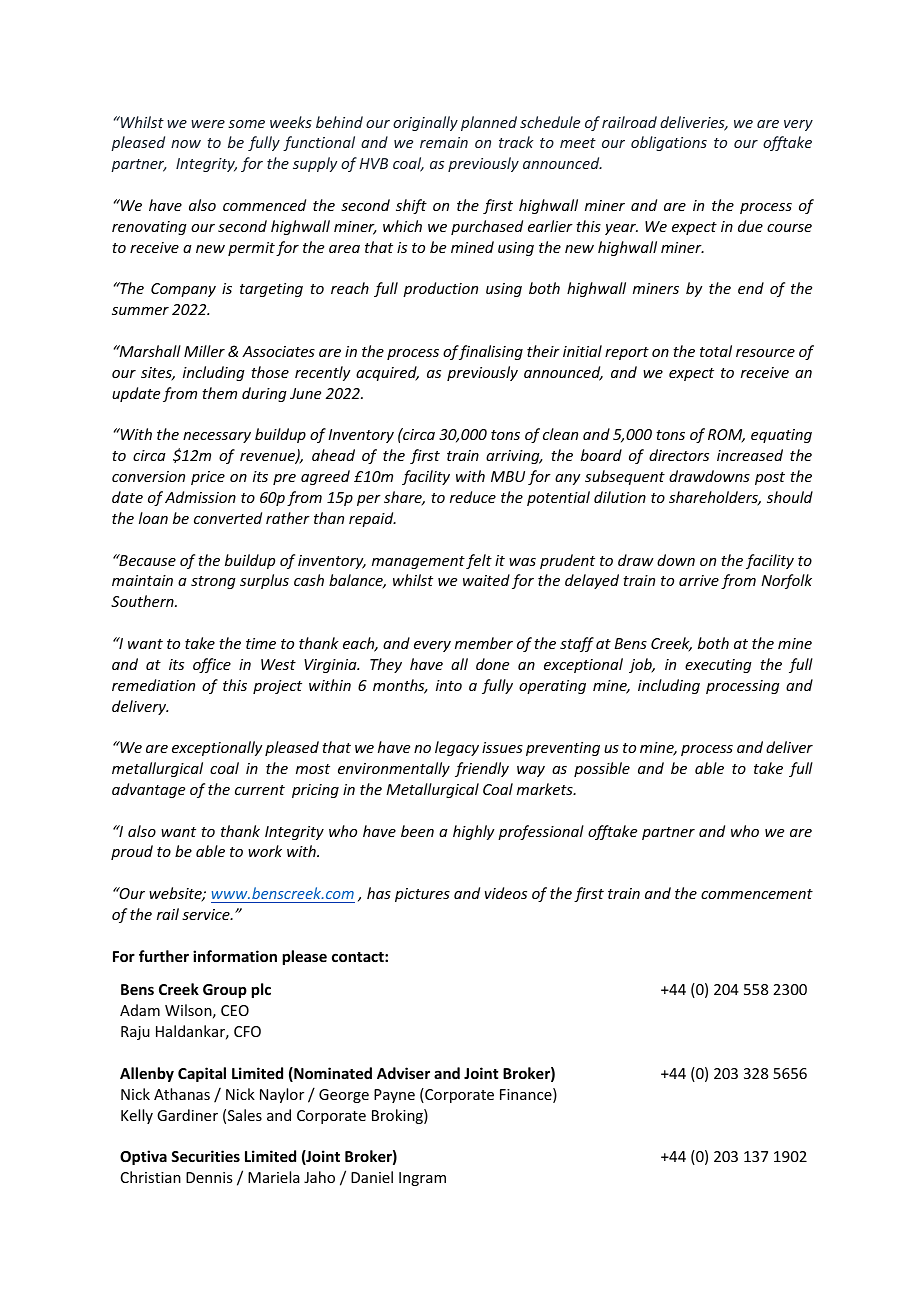  Describe the element at coordinates (444, 142) in the screenshot. I see `remain` at that location.
